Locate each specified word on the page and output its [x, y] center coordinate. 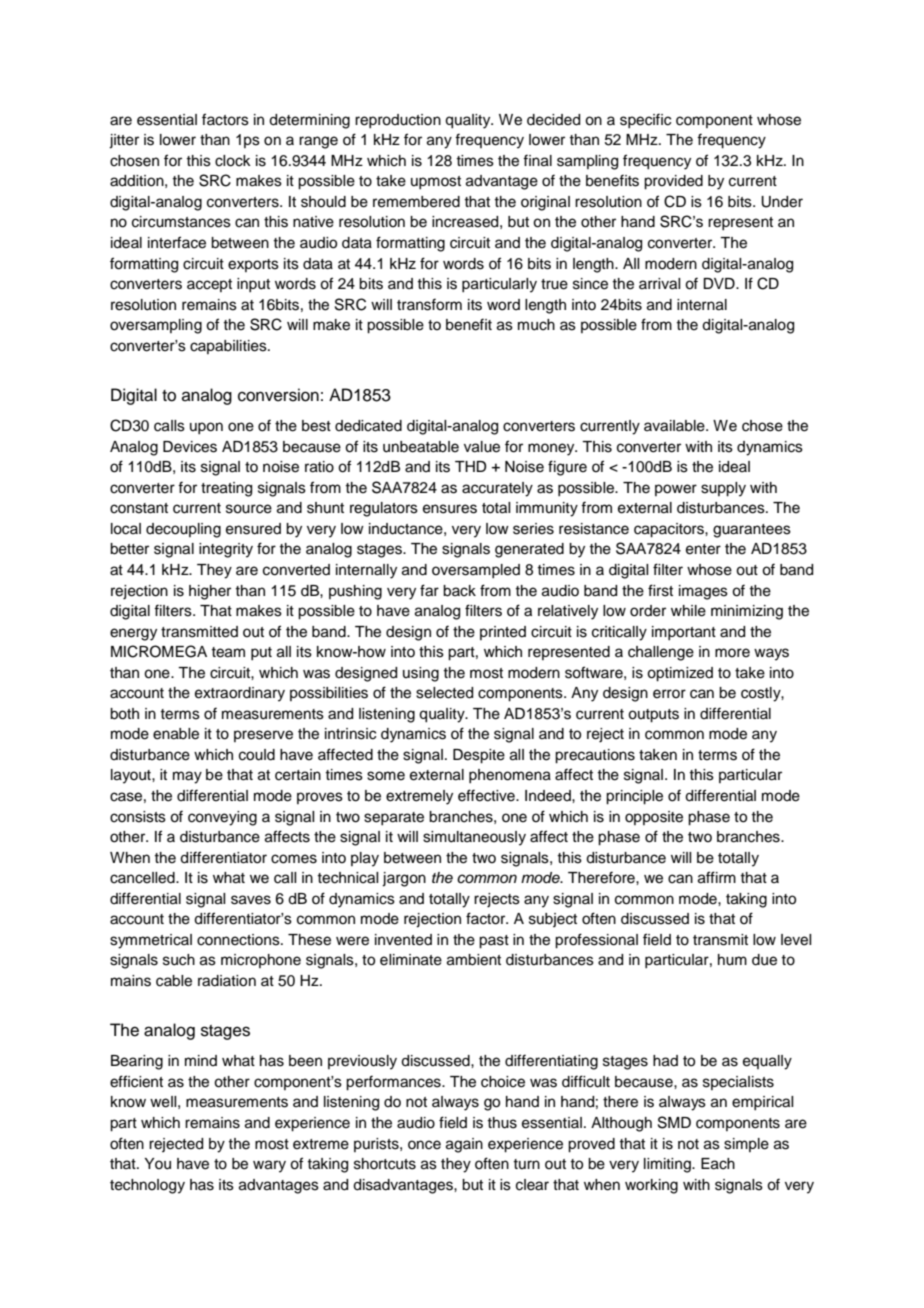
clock [233, 161]
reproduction [398, 121]
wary [269, 1166]
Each [718, 1164]
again [464, 1145]
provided [673, 182]
